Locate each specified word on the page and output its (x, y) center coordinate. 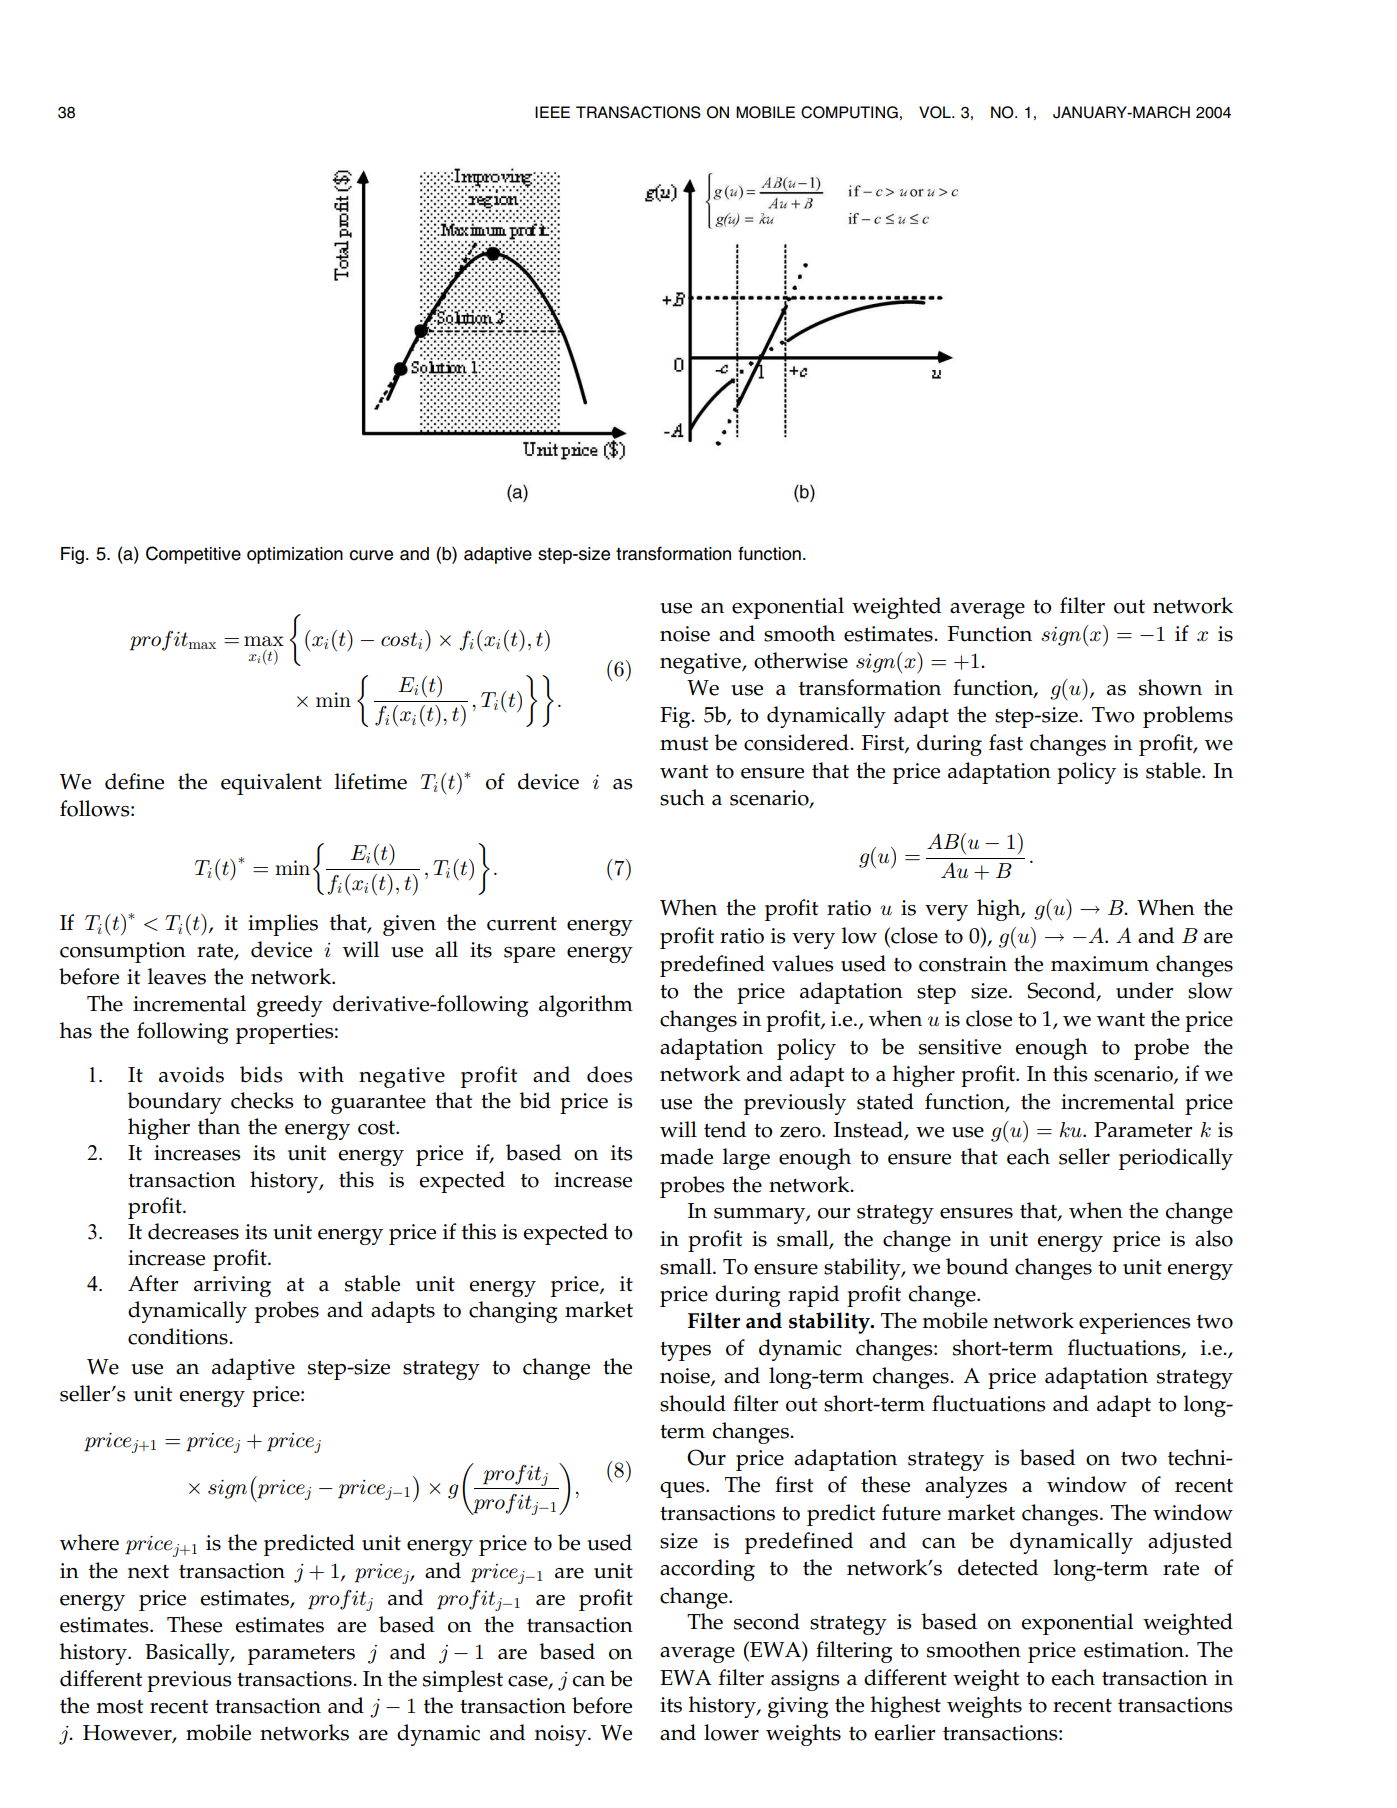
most (119, 1707)
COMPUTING (849, 112)
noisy (562, 1735)
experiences (1135, 1323)
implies (283, 925)
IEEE (552, 112)
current (522, 923)
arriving (232, 1286)
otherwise (801, 660)
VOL (936, 112)
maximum (1100, 964)
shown (1170, 687)
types (685, 1351)
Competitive (193, 555)
